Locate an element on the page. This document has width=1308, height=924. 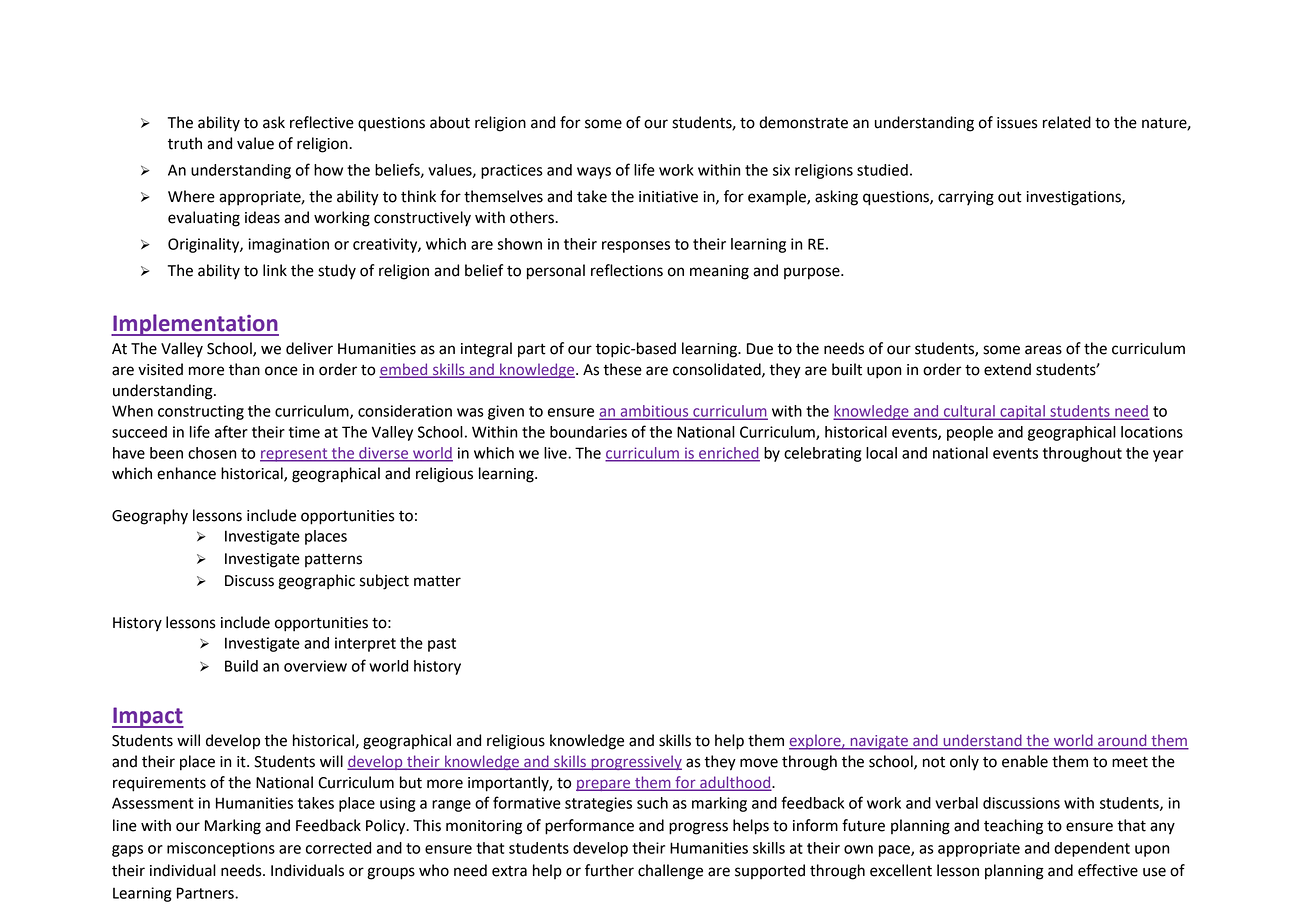
past is located at coordinates (442, 645).
